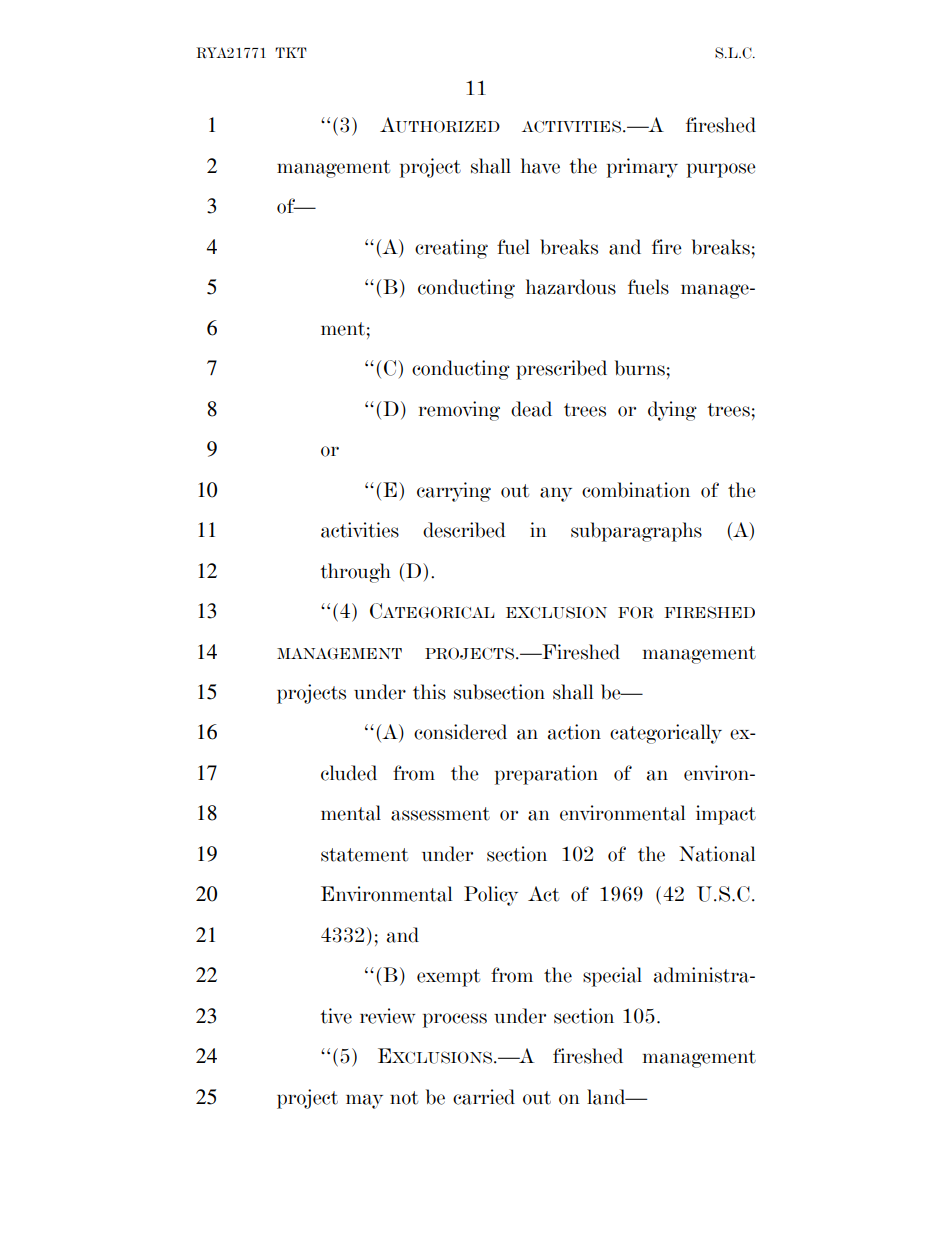 Image resolution: width=952 pixels, height=1233 pixels. I want to click on exempt, so click(448, 978).
